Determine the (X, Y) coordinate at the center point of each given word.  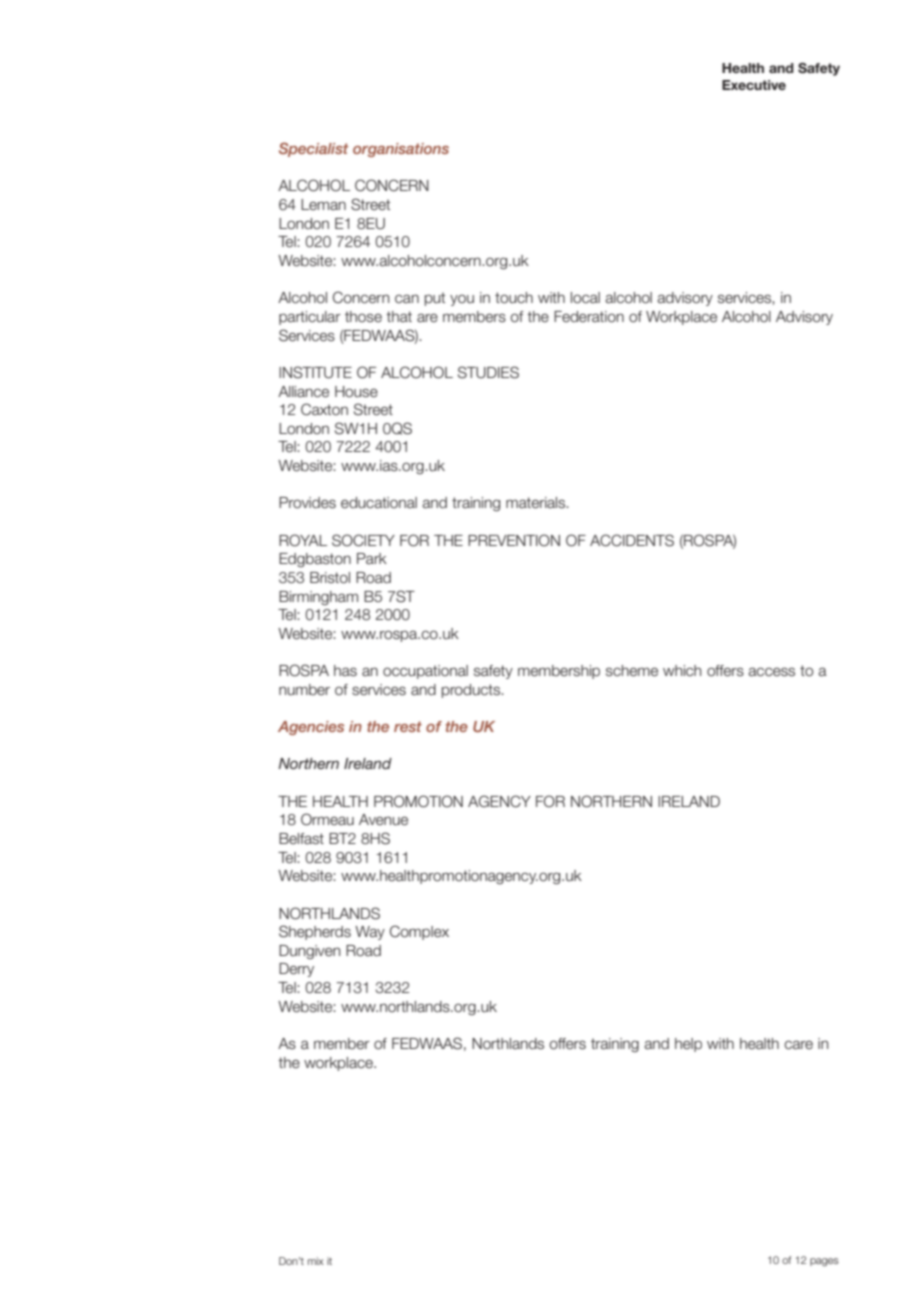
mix (316, 1261)
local (585, 298)
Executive (754, 85)
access (771, 672)
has (345, 671)
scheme (632, 671)
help (688, 1045)
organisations (401, 150)
